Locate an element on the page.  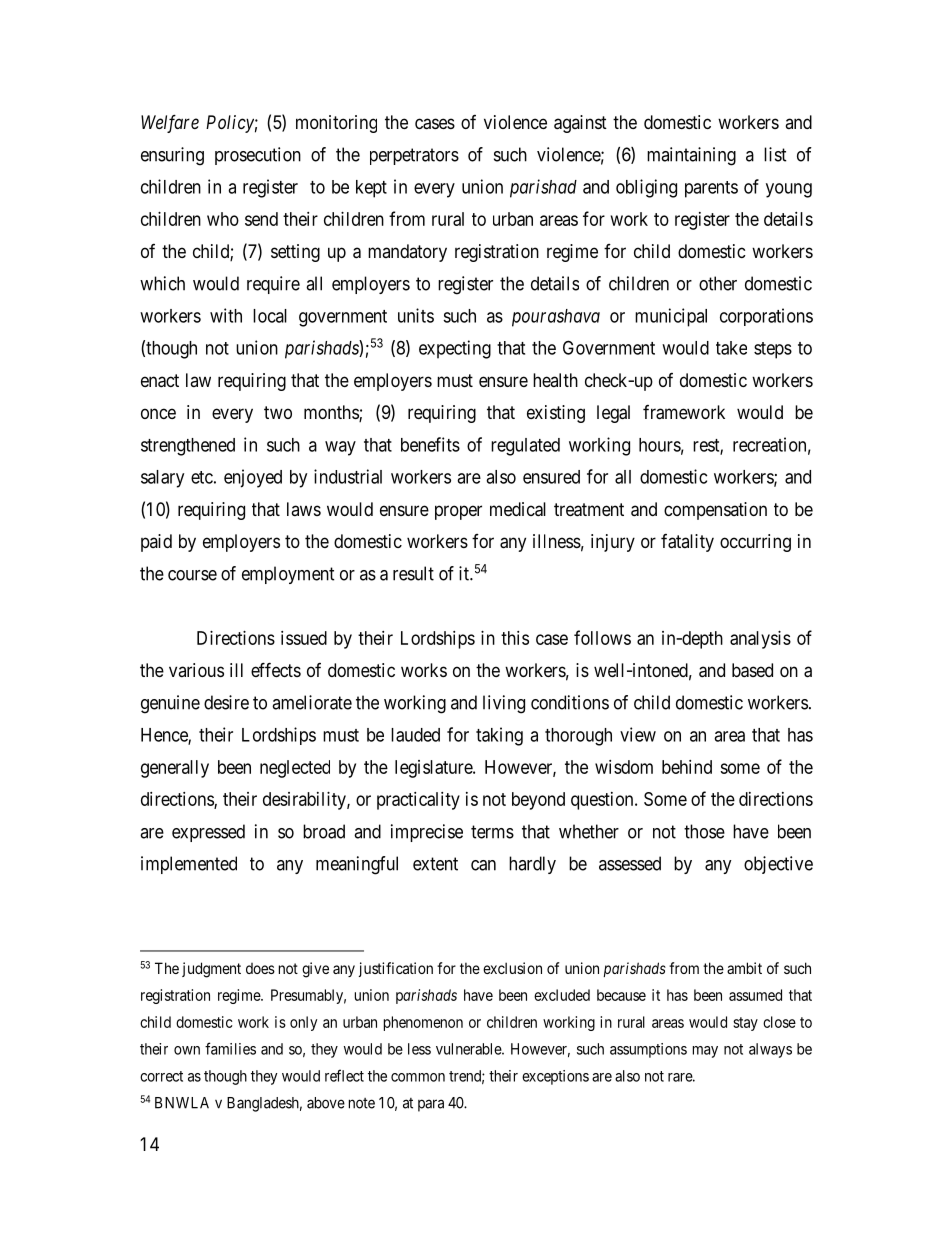
families is located at coordinates (230, 1048).
